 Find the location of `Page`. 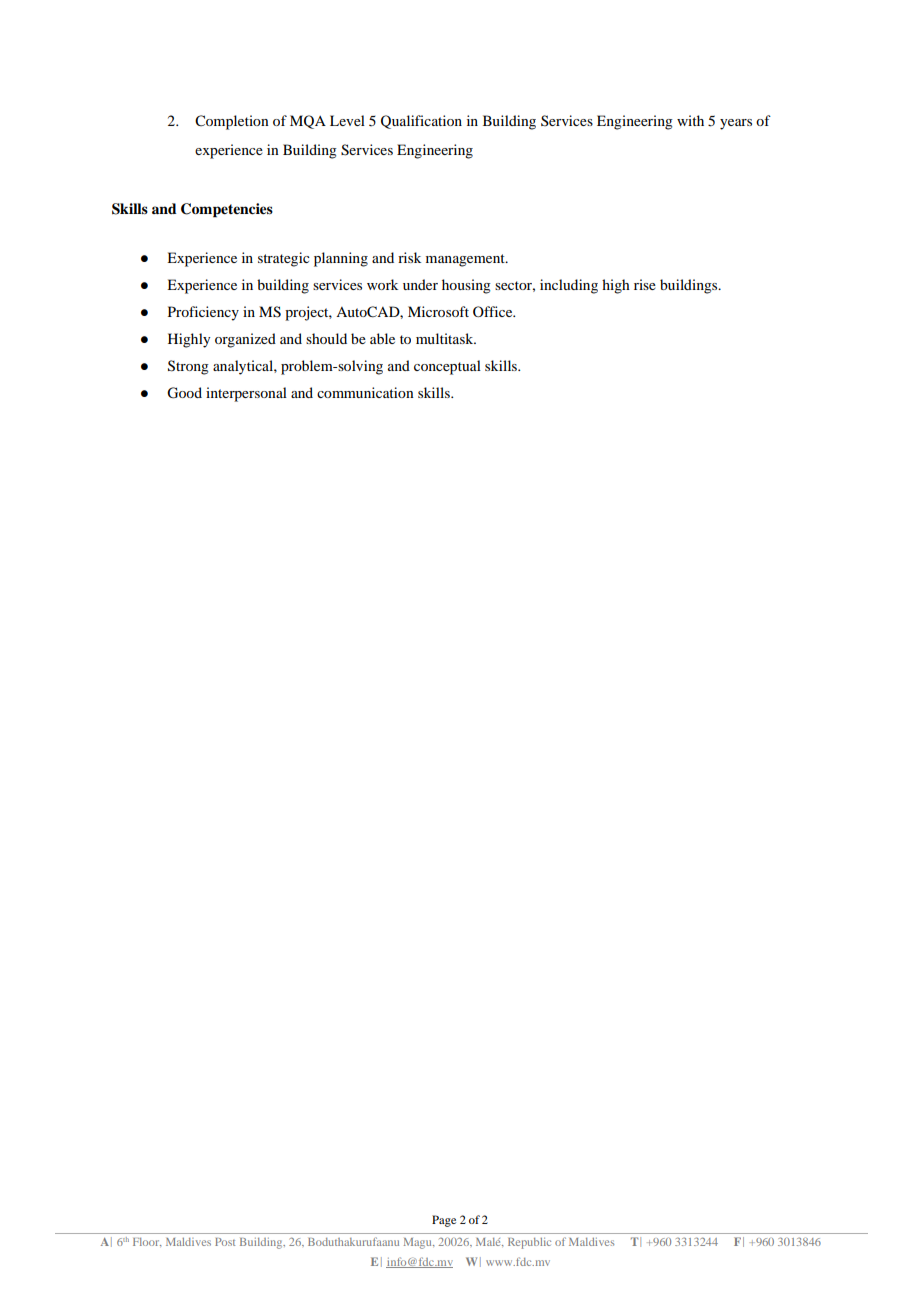

Page is located at coordinates (444, 1221).
